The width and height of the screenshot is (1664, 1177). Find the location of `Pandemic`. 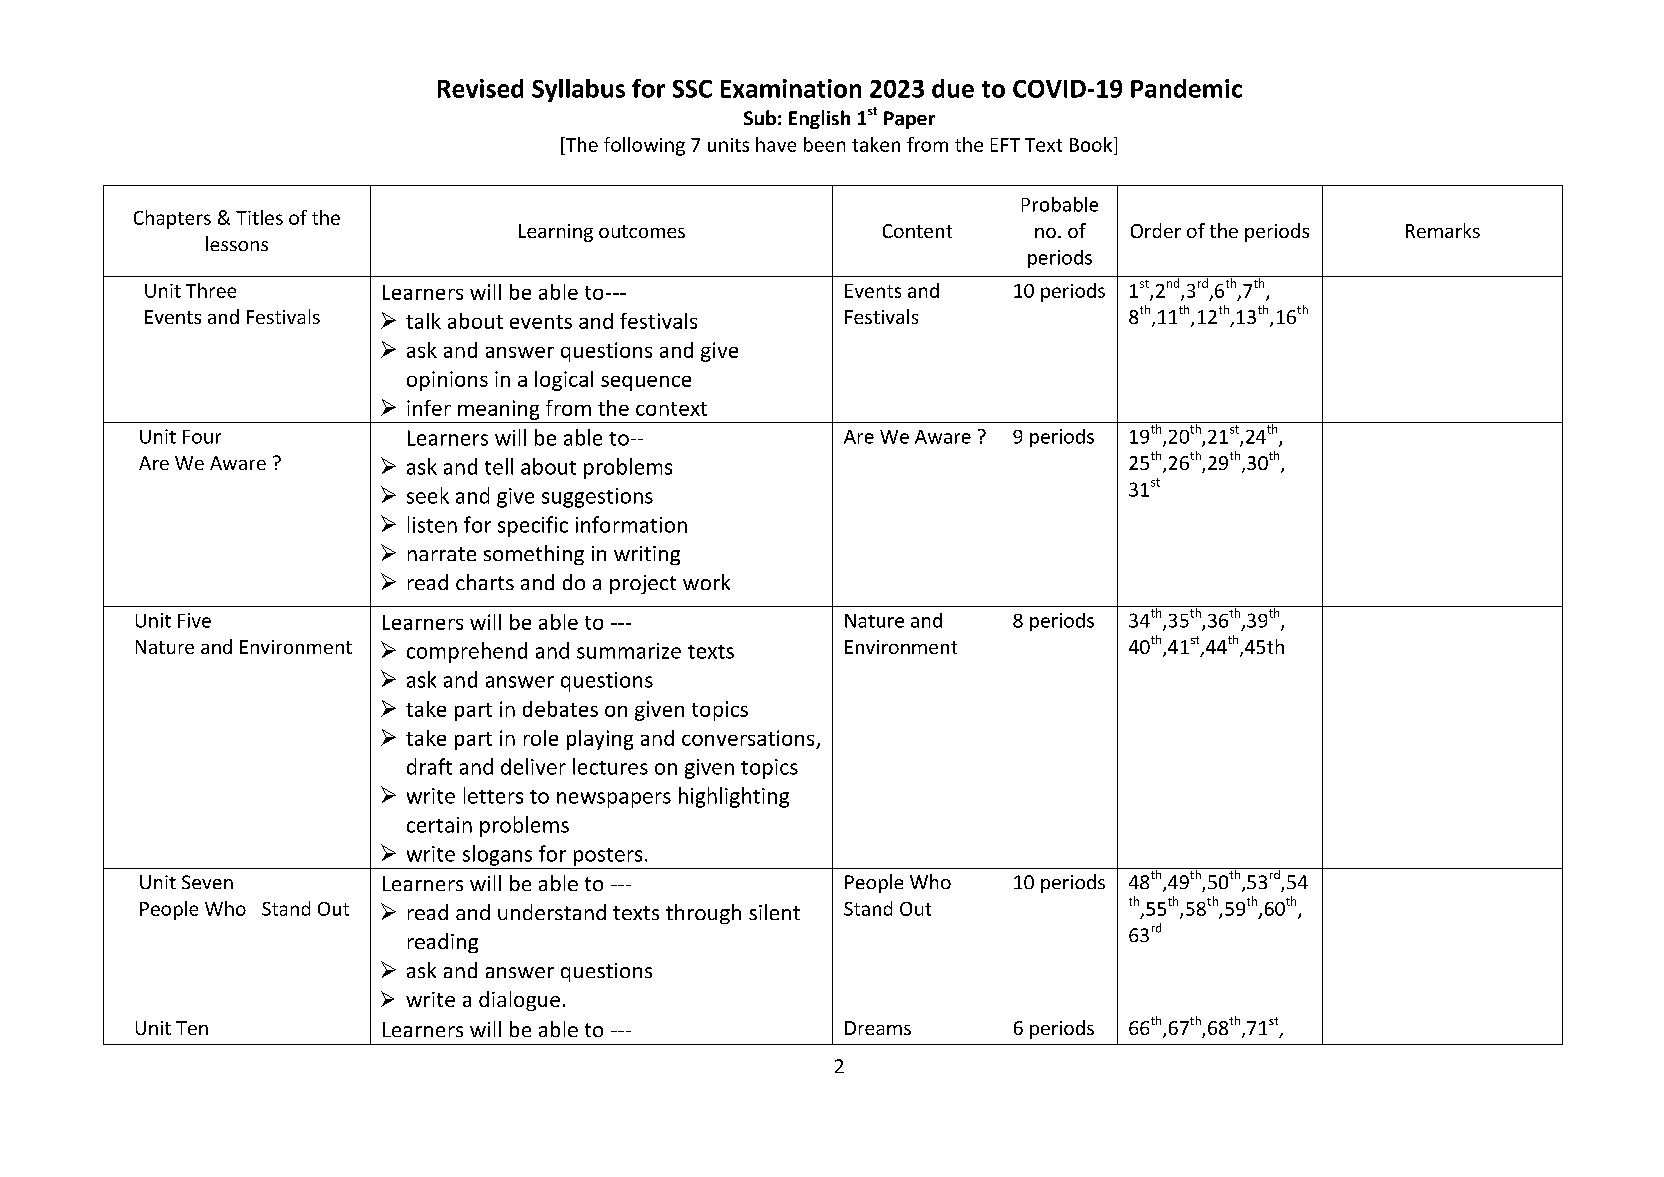

Pandemic is located at coordinates (1186, 88).
